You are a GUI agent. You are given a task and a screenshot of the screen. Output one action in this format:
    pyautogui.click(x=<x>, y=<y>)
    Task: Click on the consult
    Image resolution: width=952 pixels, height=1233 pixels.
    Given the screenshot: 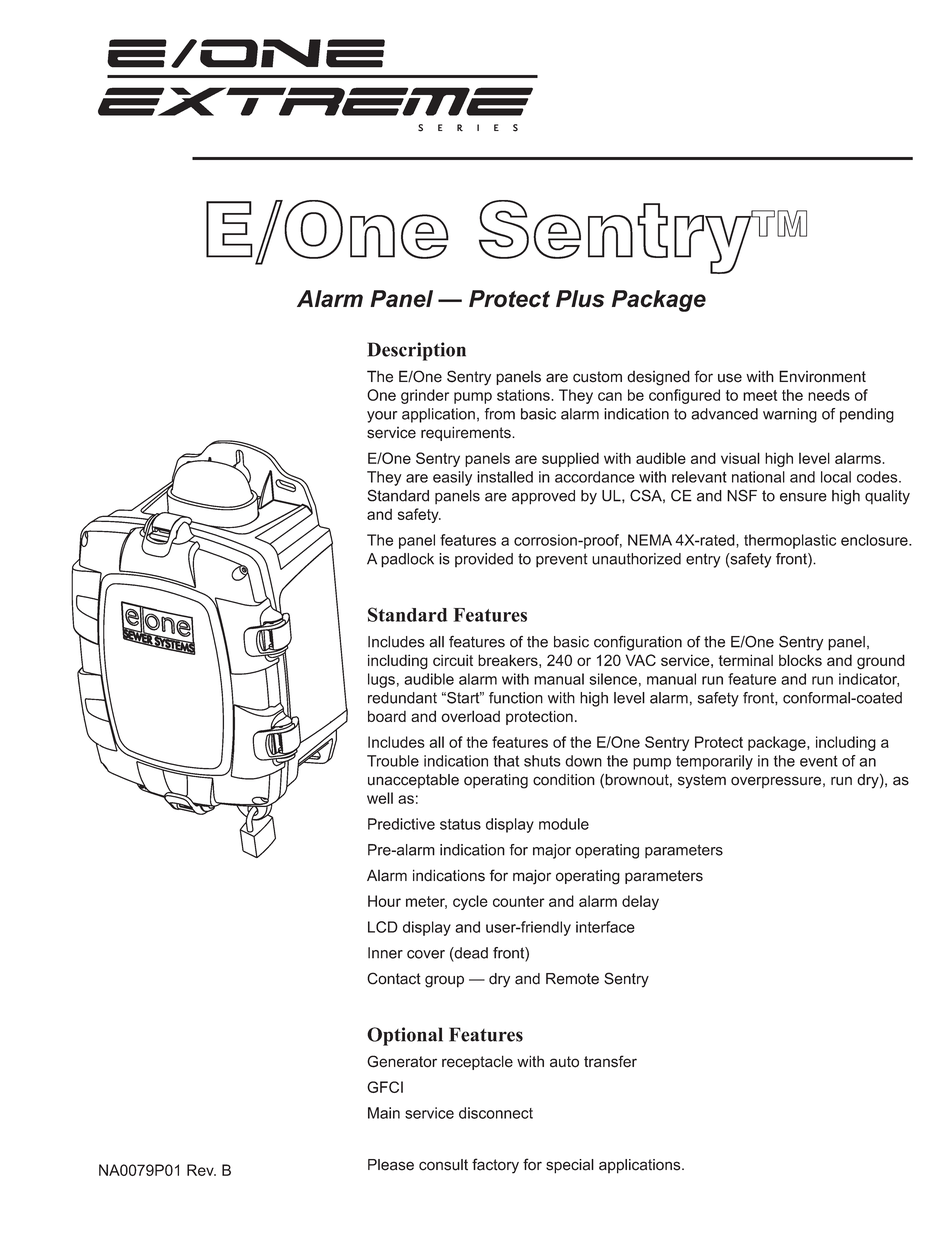 What is the action you would take?
    pyautogui.click(x=443, y=1165)
